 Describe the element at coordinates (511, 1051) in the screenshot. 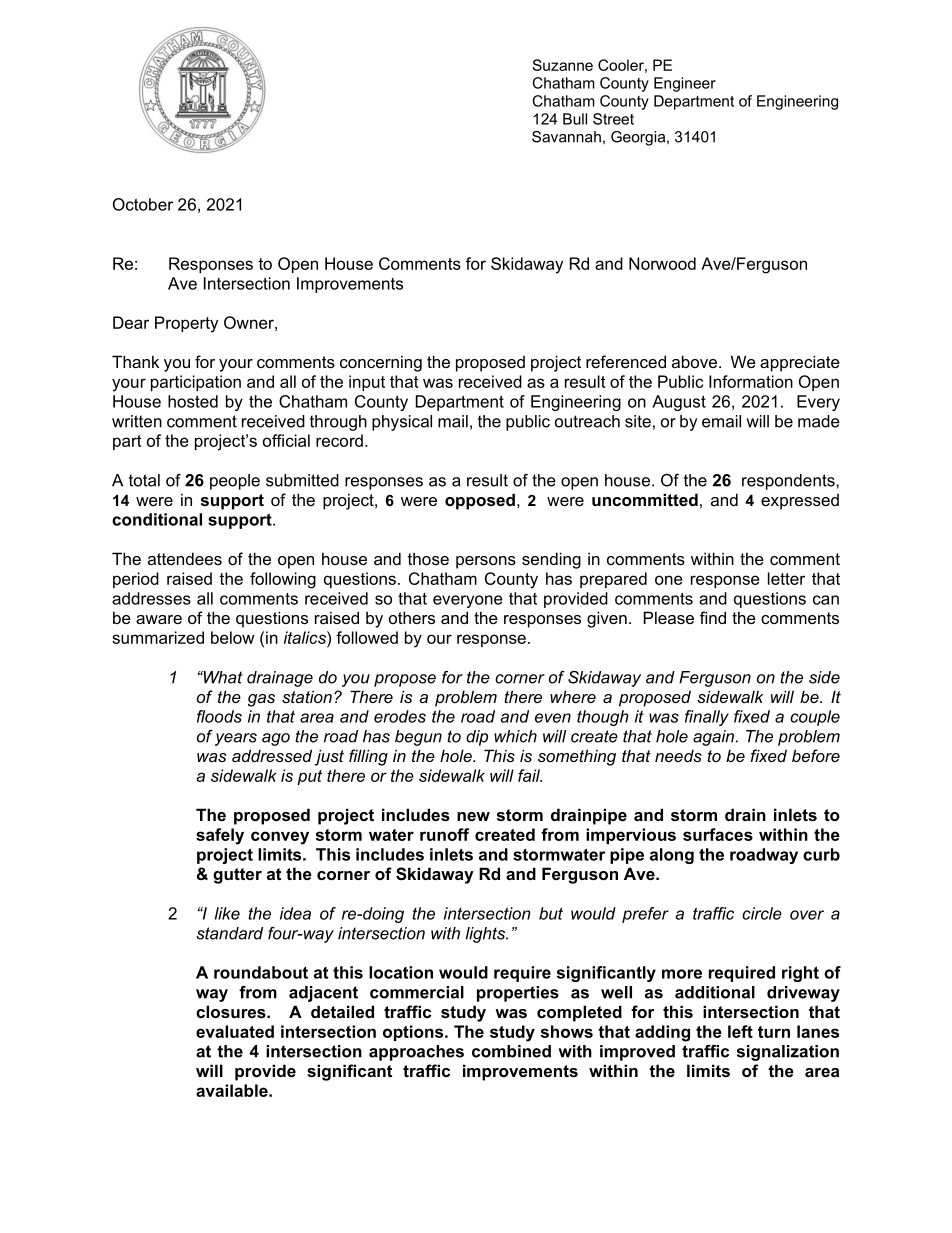

I see `combined` at that location.
